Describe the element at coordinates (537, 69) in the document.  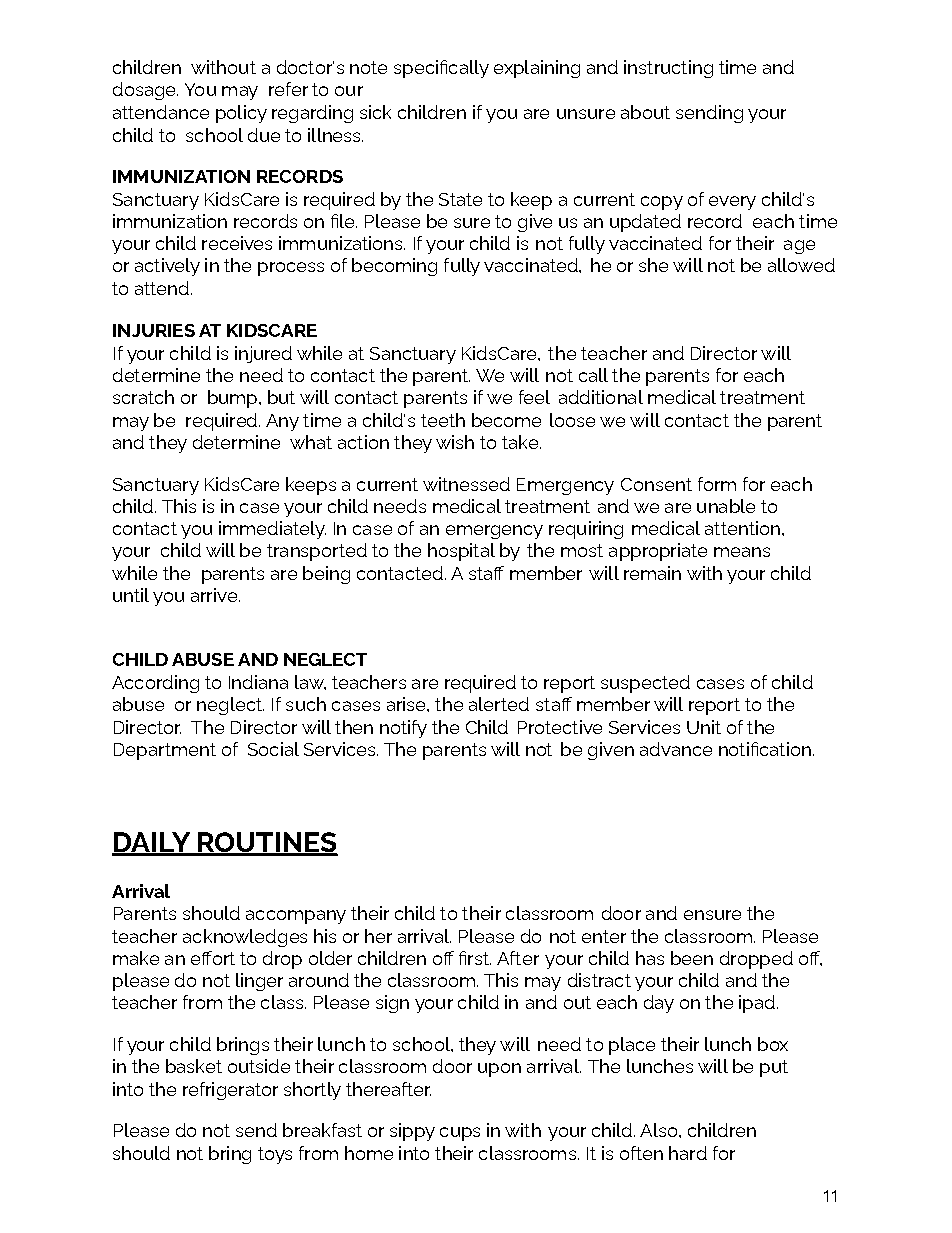
I see `explaining` at that location.
